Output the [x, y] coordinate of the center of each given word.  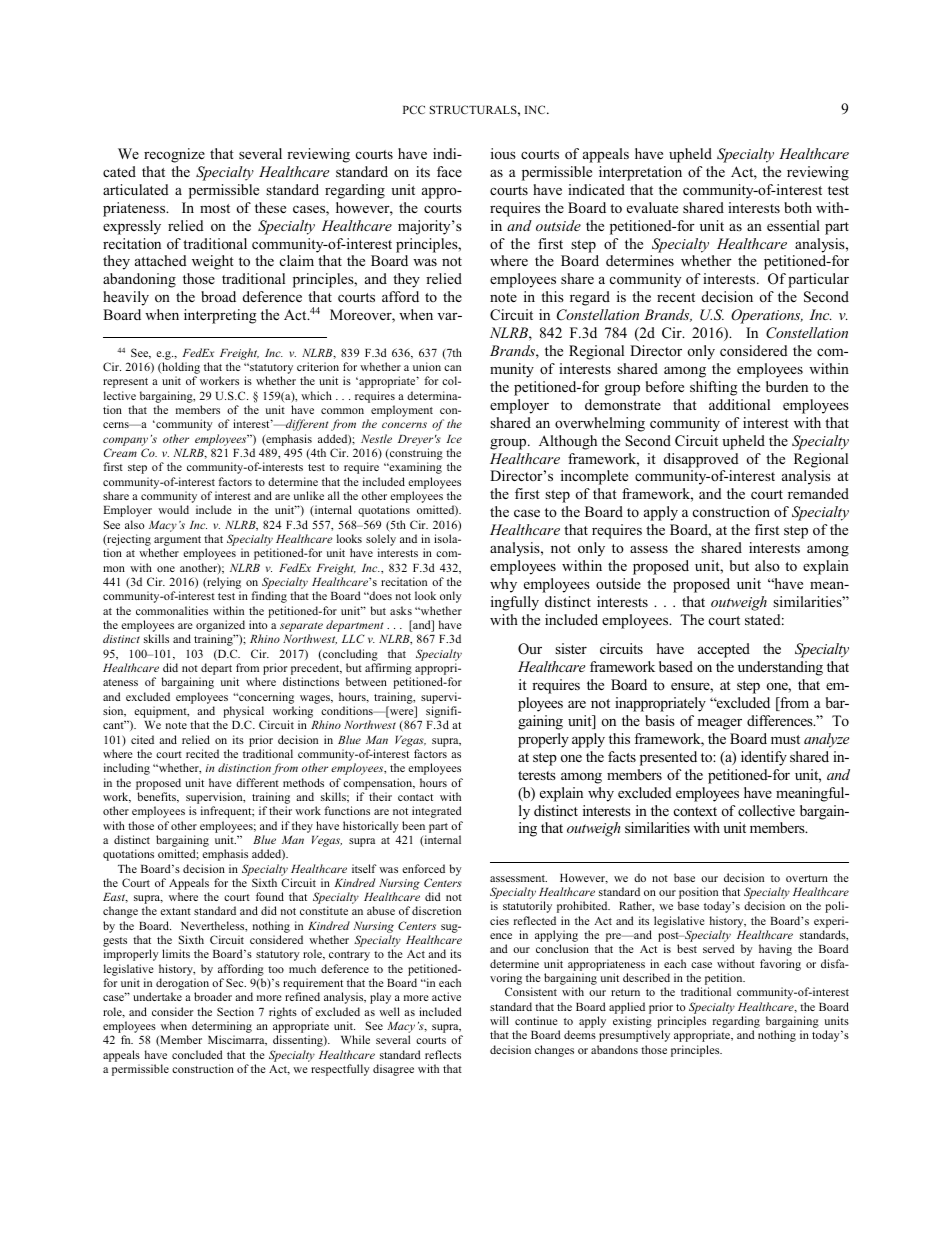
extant [175, 911]
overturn [807, 878]
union [427, 366]
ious [503, 153]
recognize [174, 155]
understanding [780, 668]
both [798, 207]
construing [415, 455]
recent [676, 297]
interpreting [220, 316]
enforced [423, 868]
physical [243, 713]
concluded [197, 1054]
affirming [388, 670]
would [173, 509]
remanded [818, 493]
